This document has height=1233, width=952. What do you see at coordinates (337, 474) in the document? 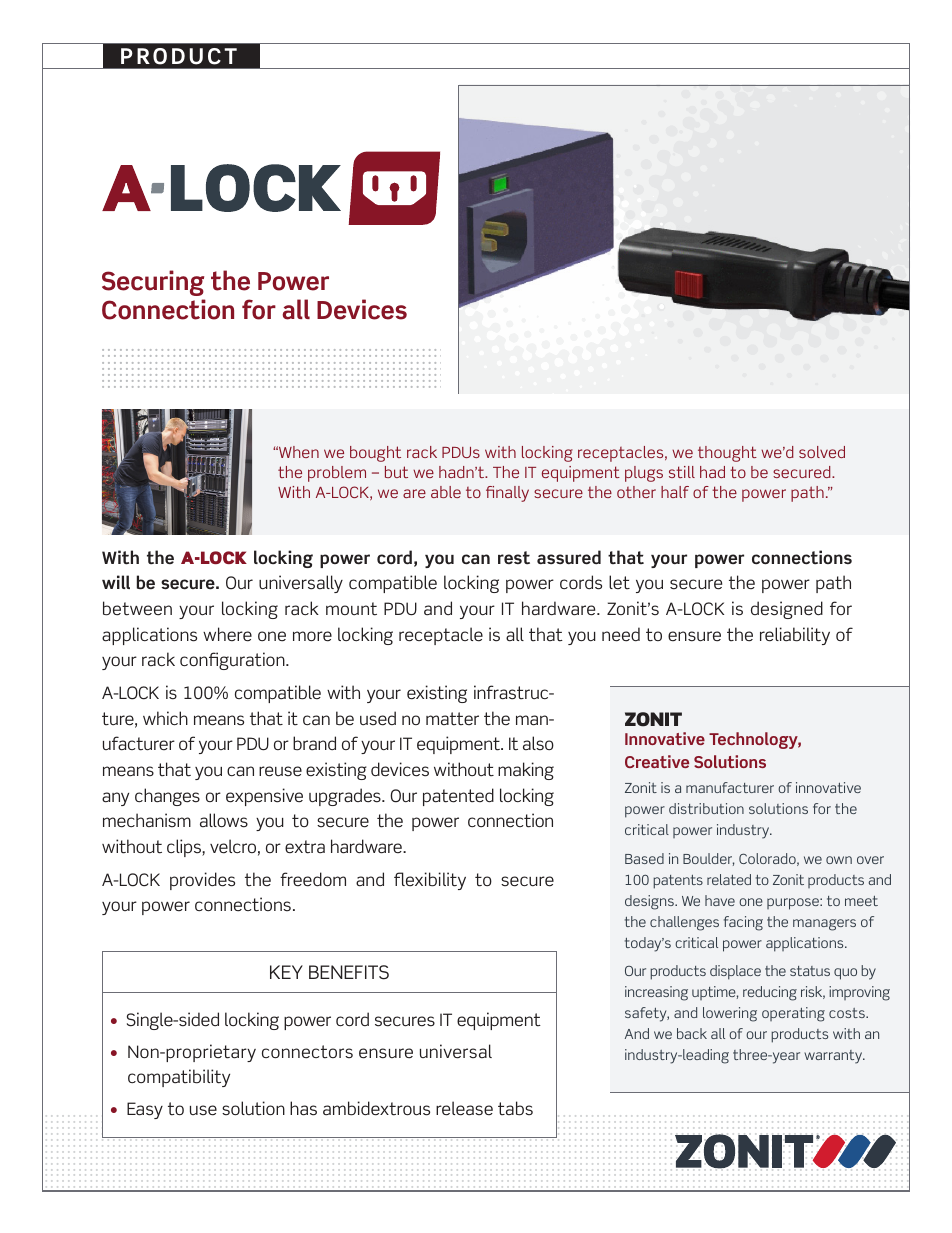
I see `problem` at bounding box center [337, 474].
